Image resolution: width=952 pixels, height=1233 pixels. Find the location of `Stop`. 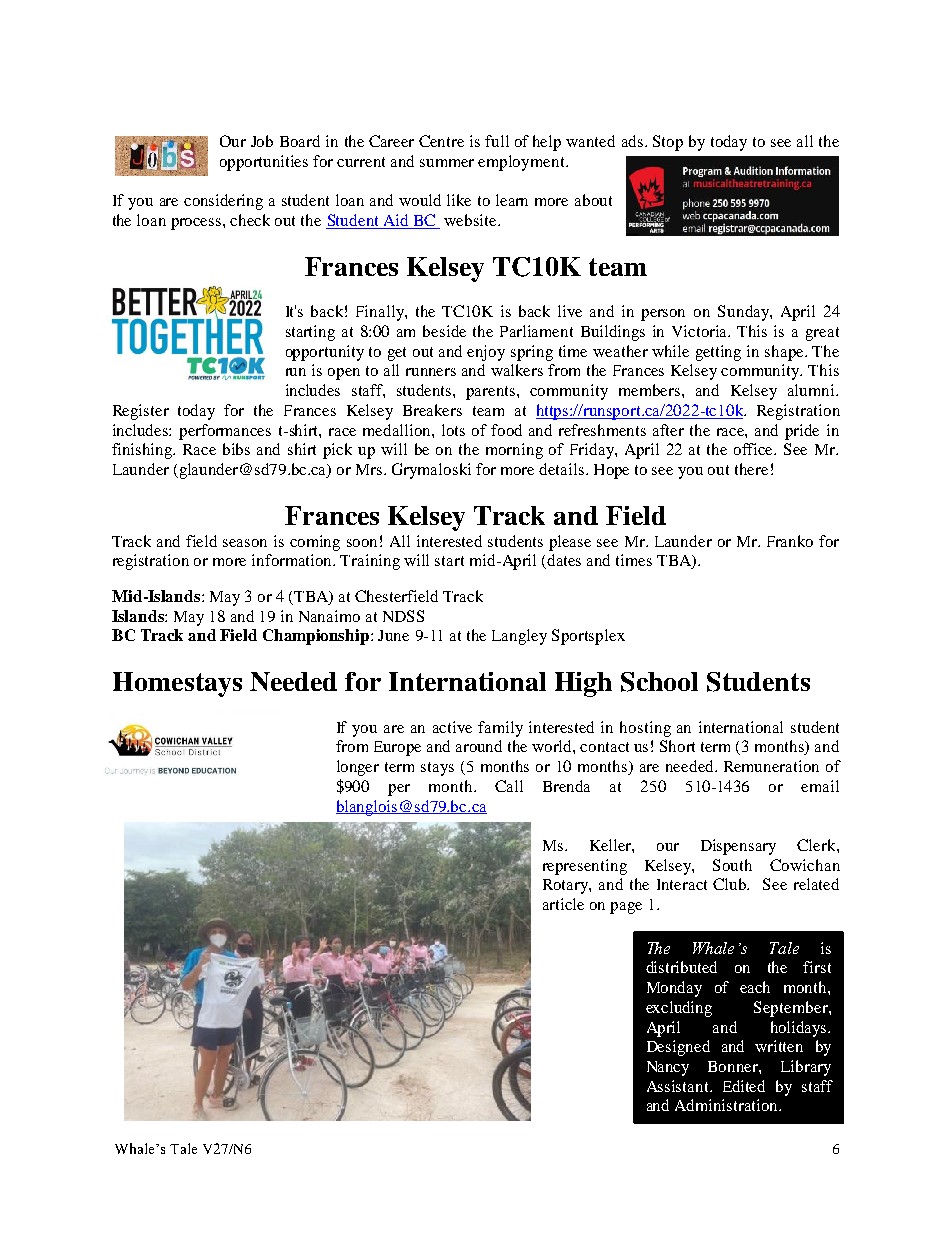

Stop is located at coordinates (668, 143).
